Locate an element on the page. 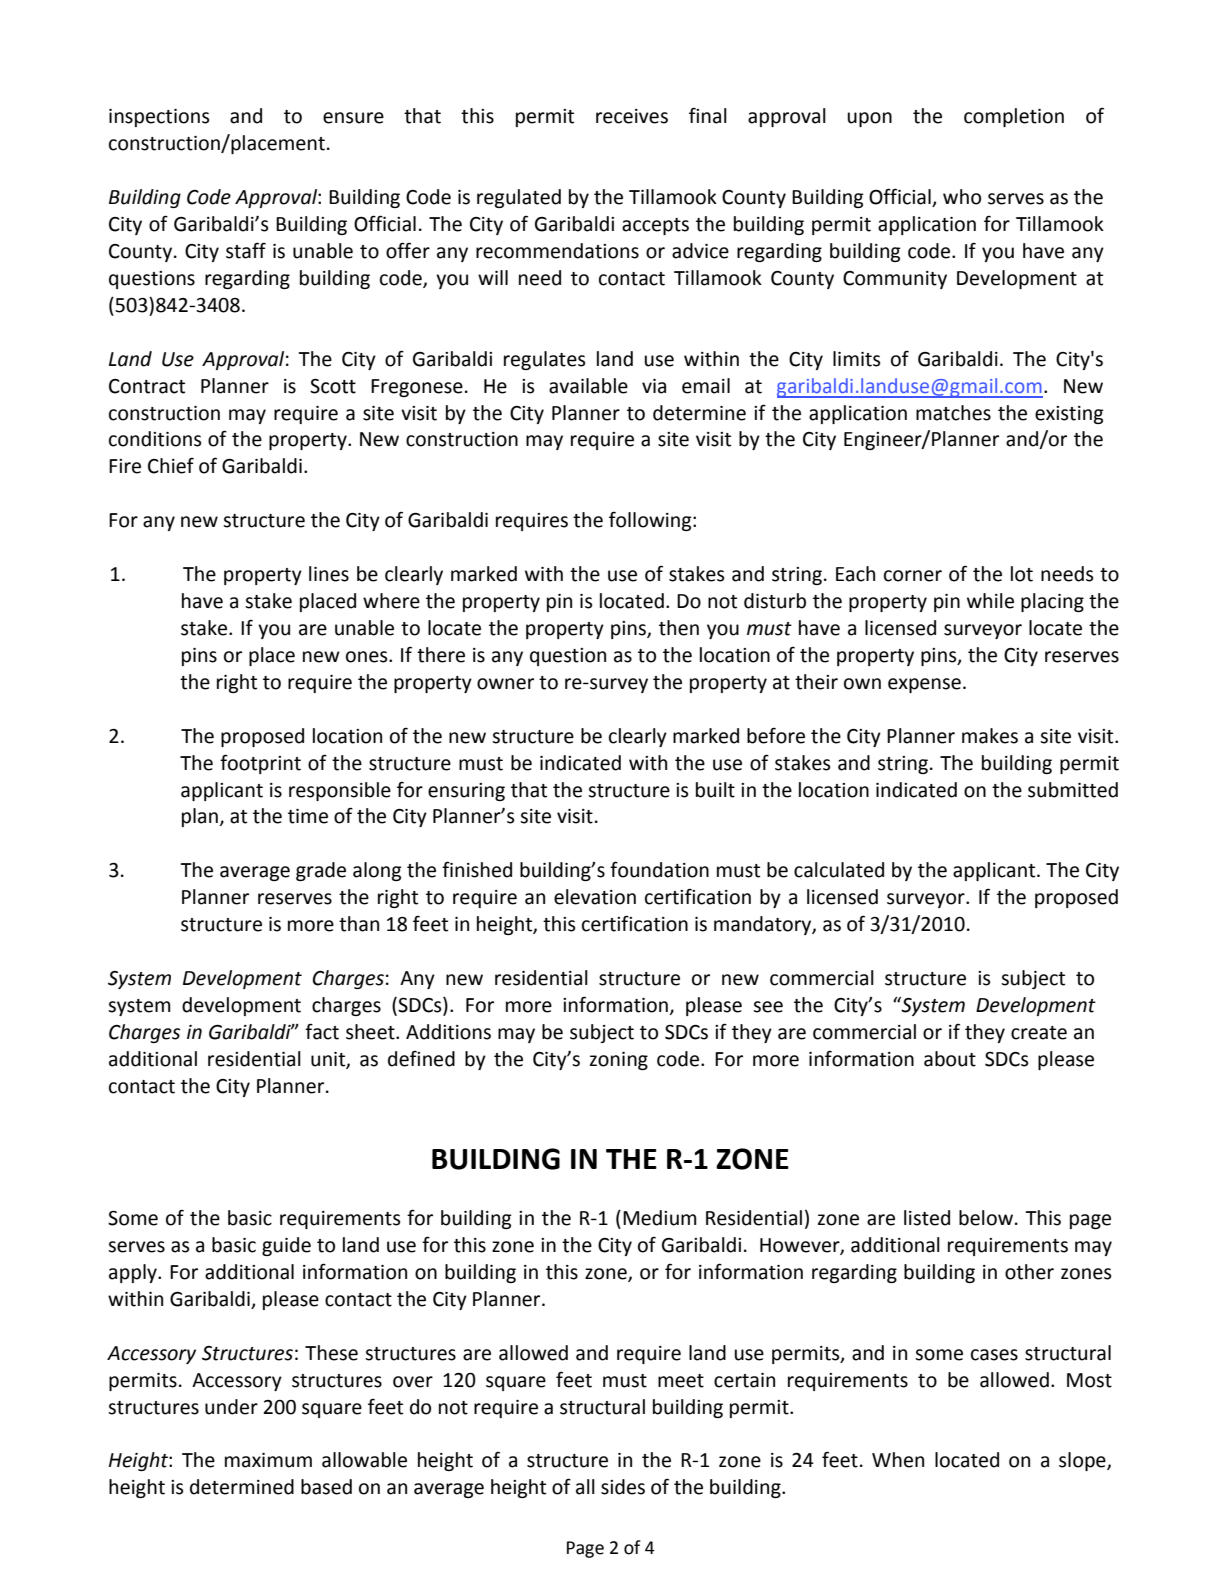 This document has width=1227, height=1588. maximum is located at coordinates (268, 1460).
